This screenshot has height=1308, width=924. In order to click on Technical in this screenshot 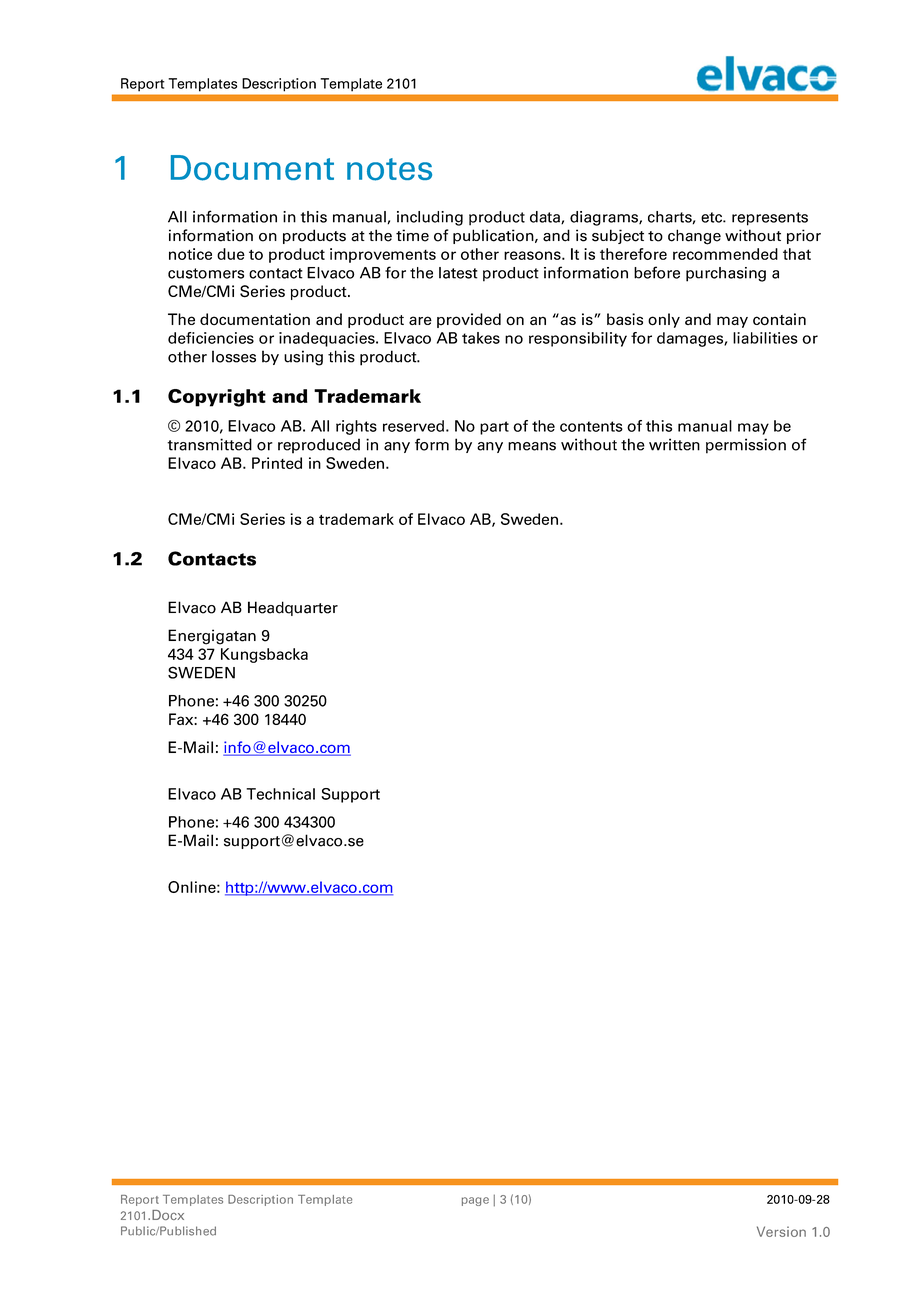, I will do `click(280, 794)`.
